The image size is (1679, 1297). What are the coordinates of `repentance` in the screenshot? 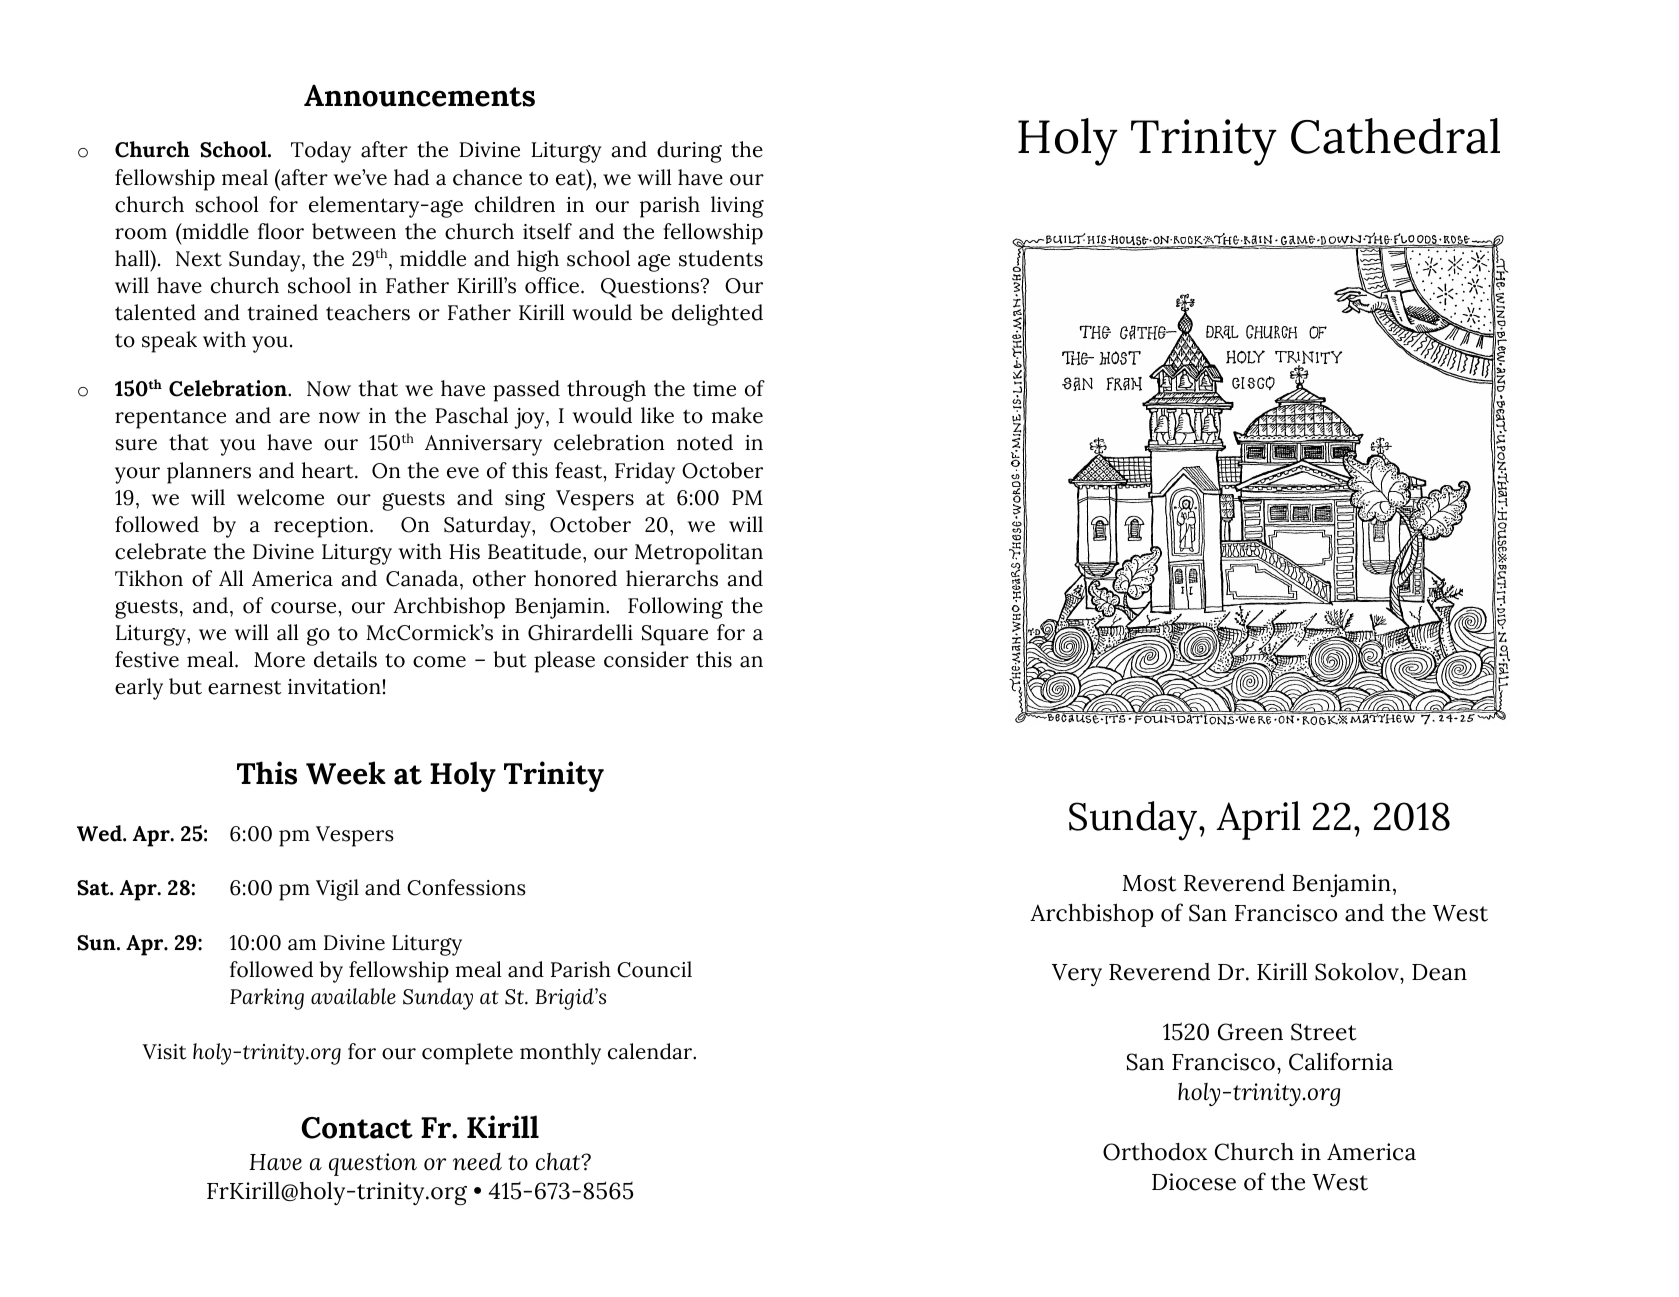 It's located at (170, 419).
